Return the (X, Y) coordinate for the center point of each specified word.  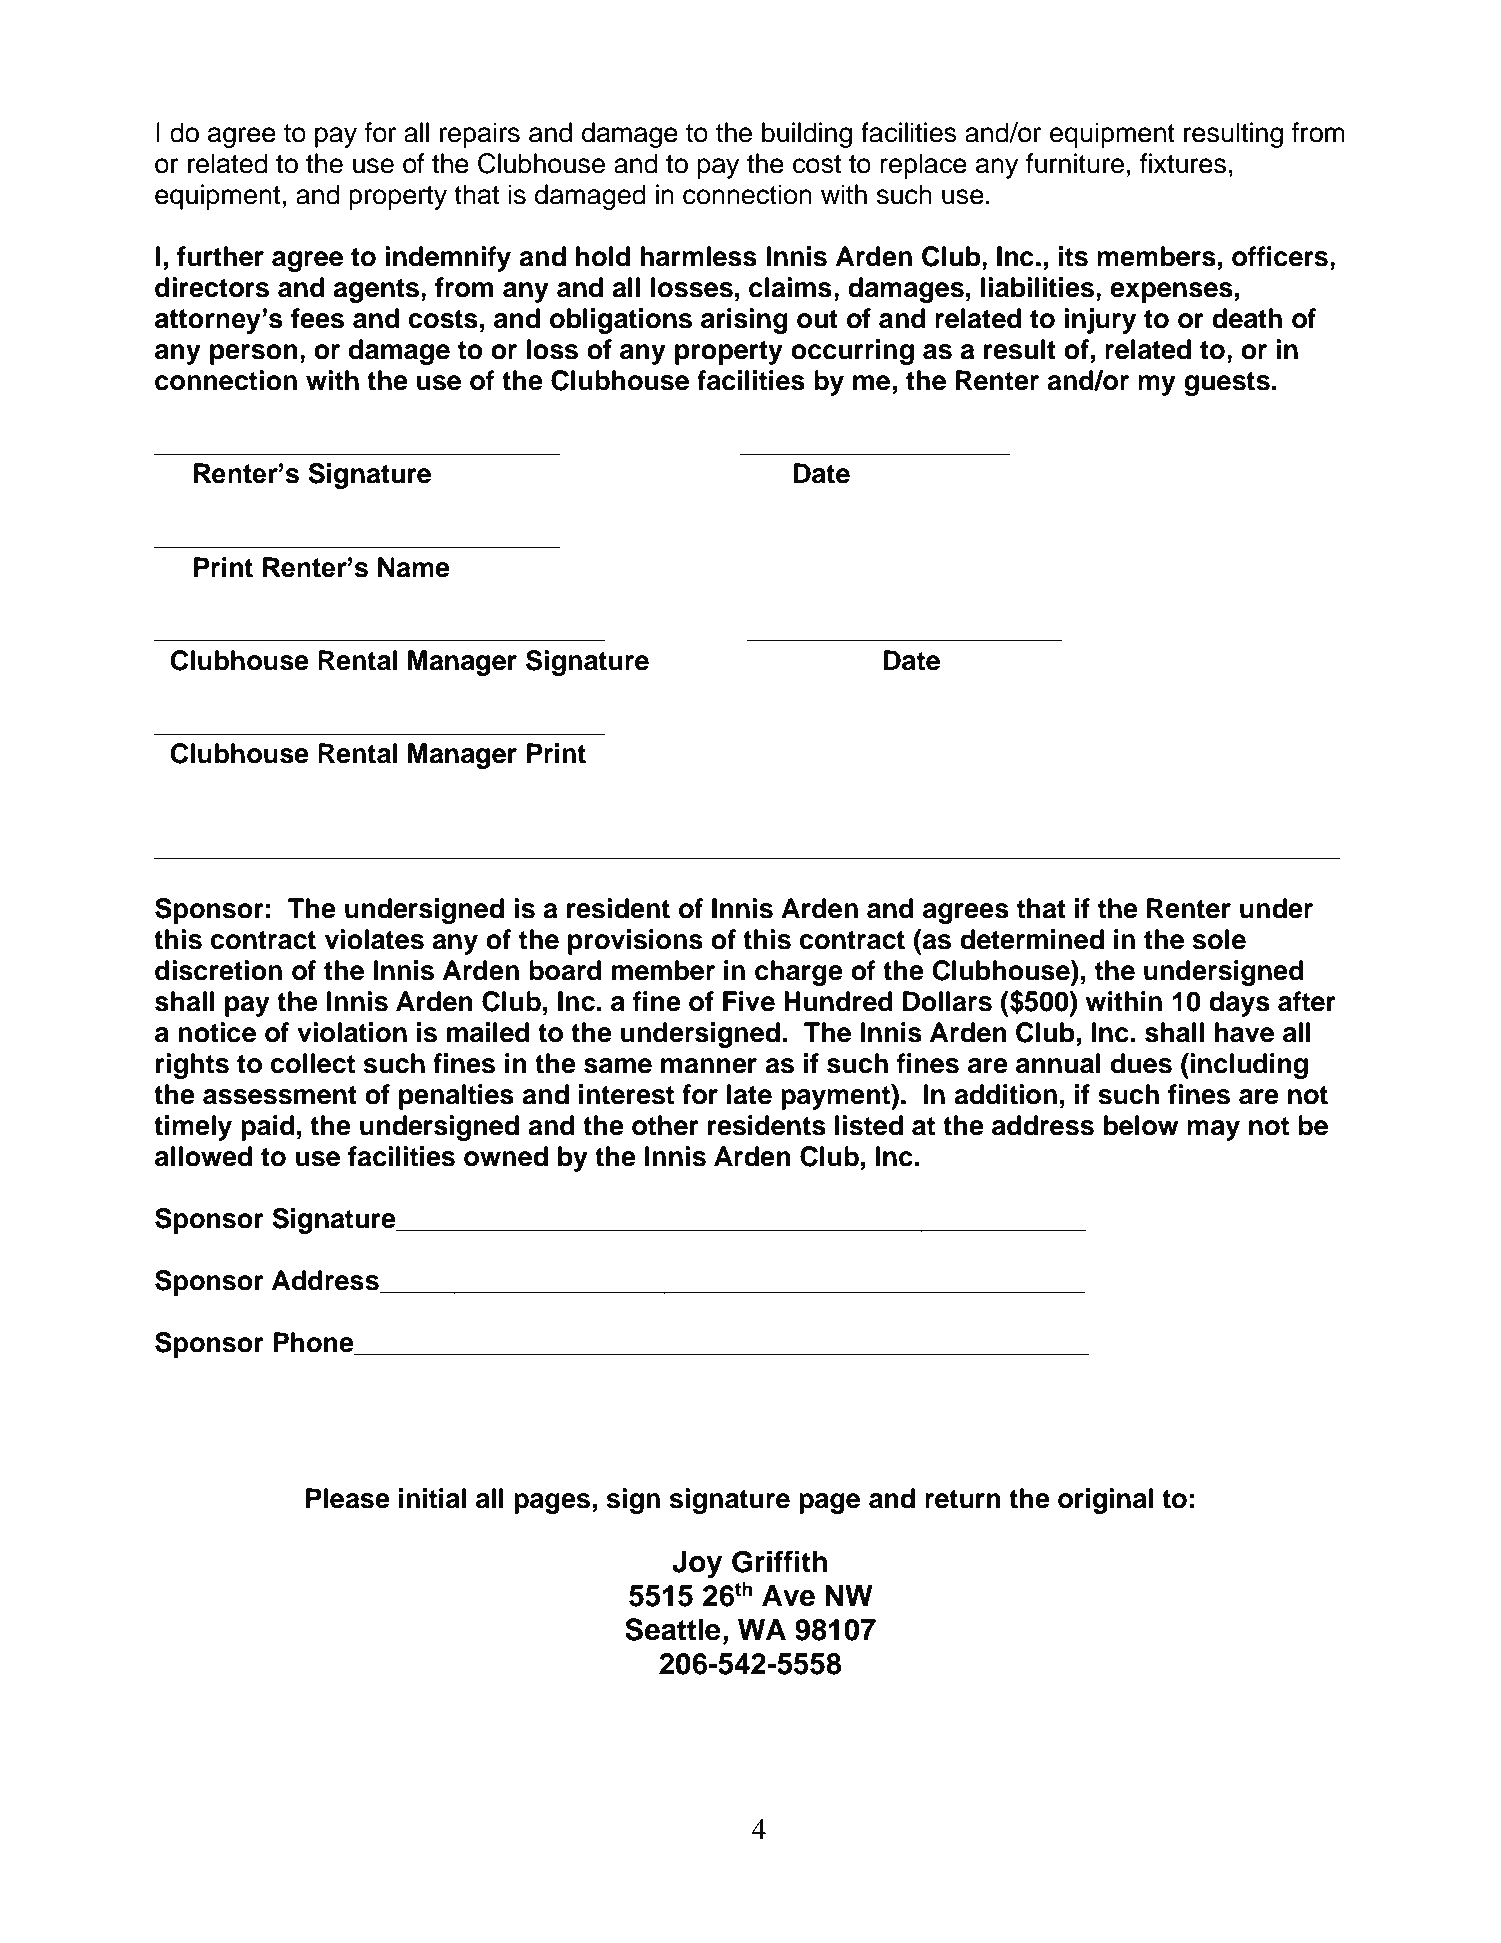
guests (1227, 384)
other (665, 1125)
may (1213, 1130)
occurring (852, 352)
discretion (218, 970)
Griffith (779, 1561)
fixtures (1183, 163)
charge (799, 973)
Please (348, 1498)
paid (268, 1128)
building (807, 135)
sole (1219, 939)
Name (414, 567)
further (220, 256)
